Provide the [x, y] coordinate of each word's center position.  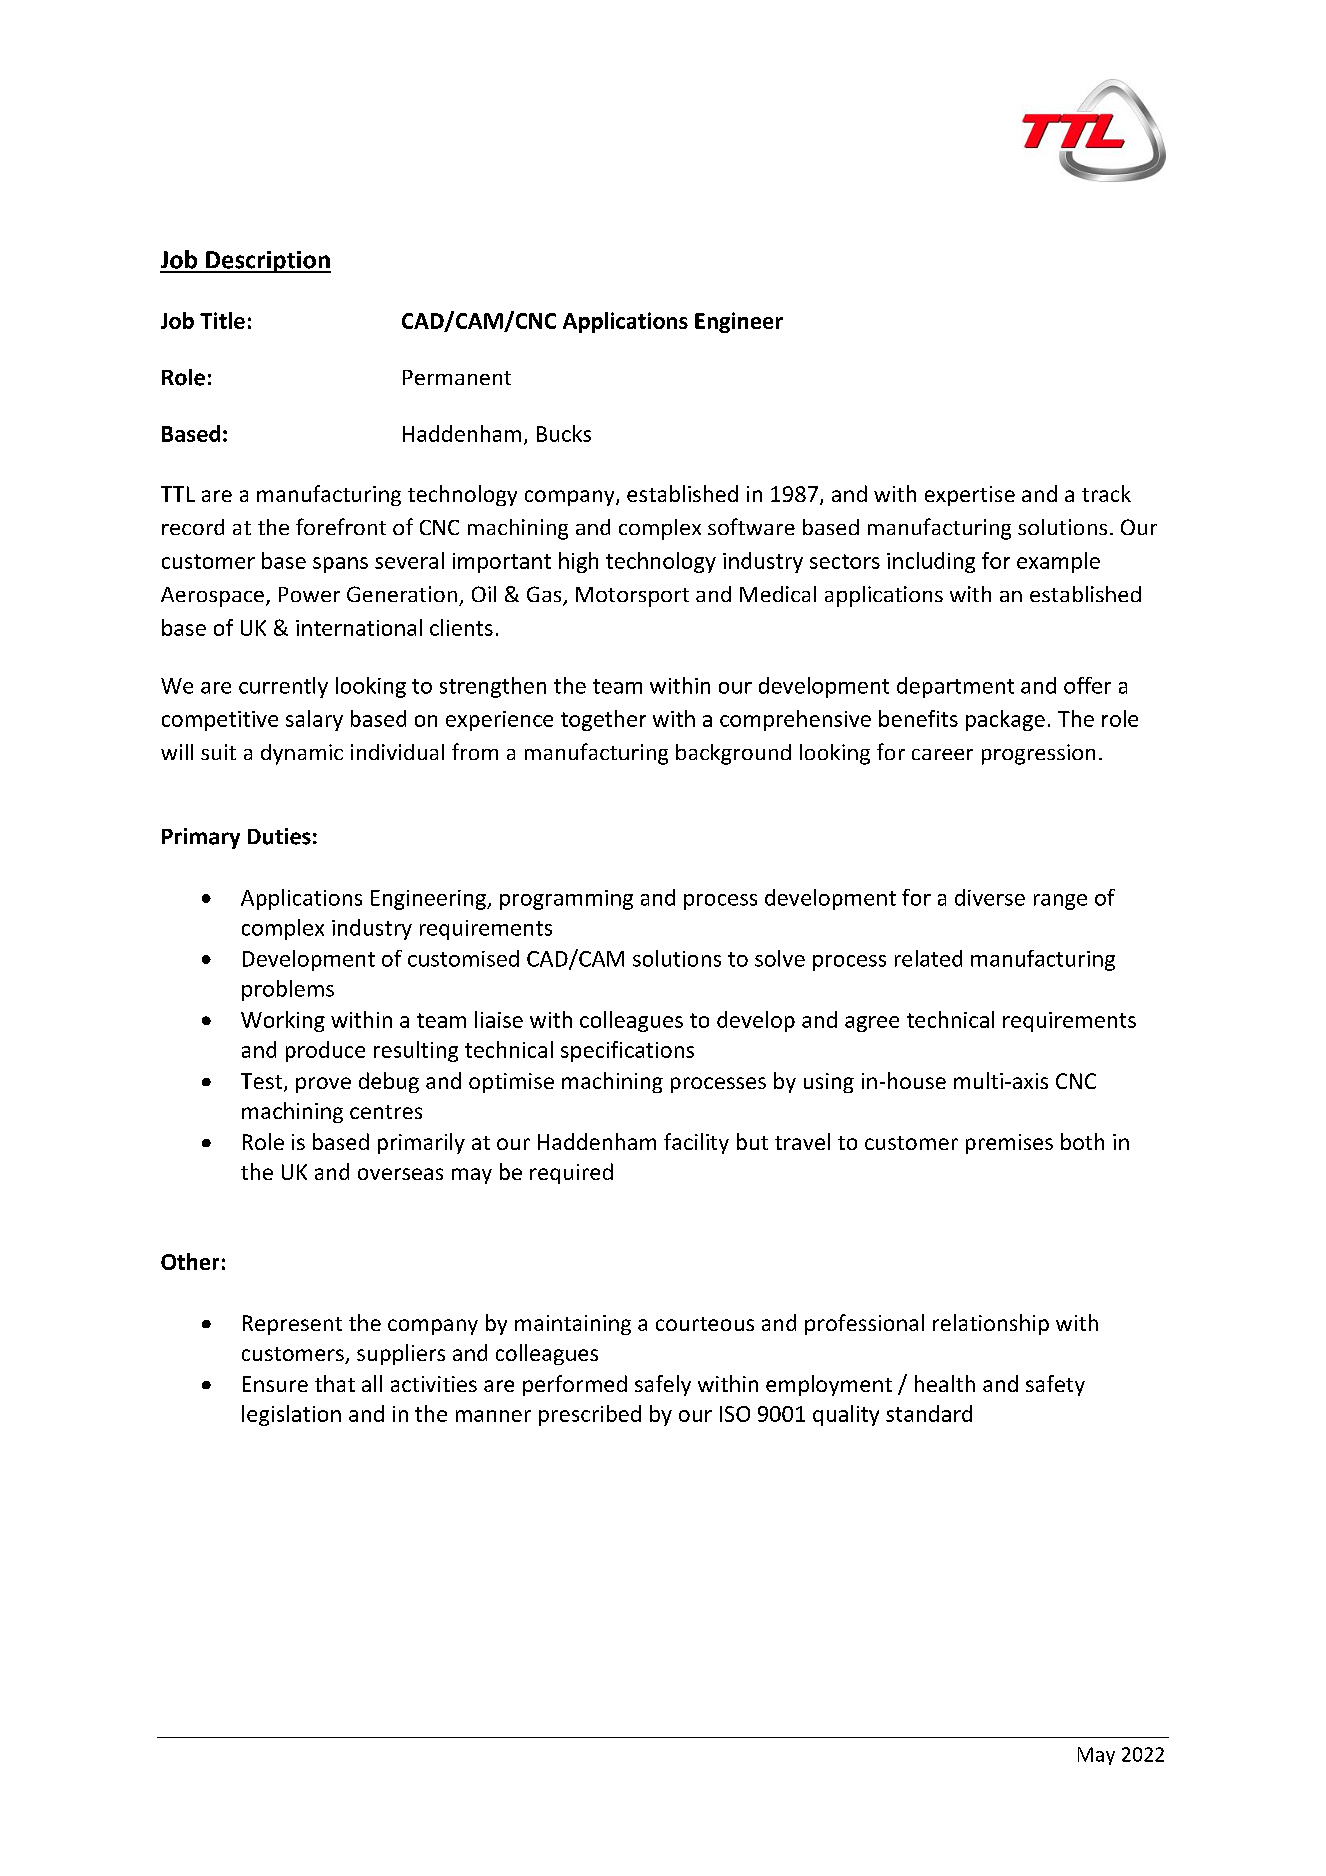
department [955, 687]
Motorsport [632, 597]
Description [267, 262]
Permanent [457, 377]
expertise [970, 496]
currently [283, 687]
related [928, 958]
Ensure [275, 1384]
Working [283, 1021]
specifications [627, 1051]
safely [663, 1385]
